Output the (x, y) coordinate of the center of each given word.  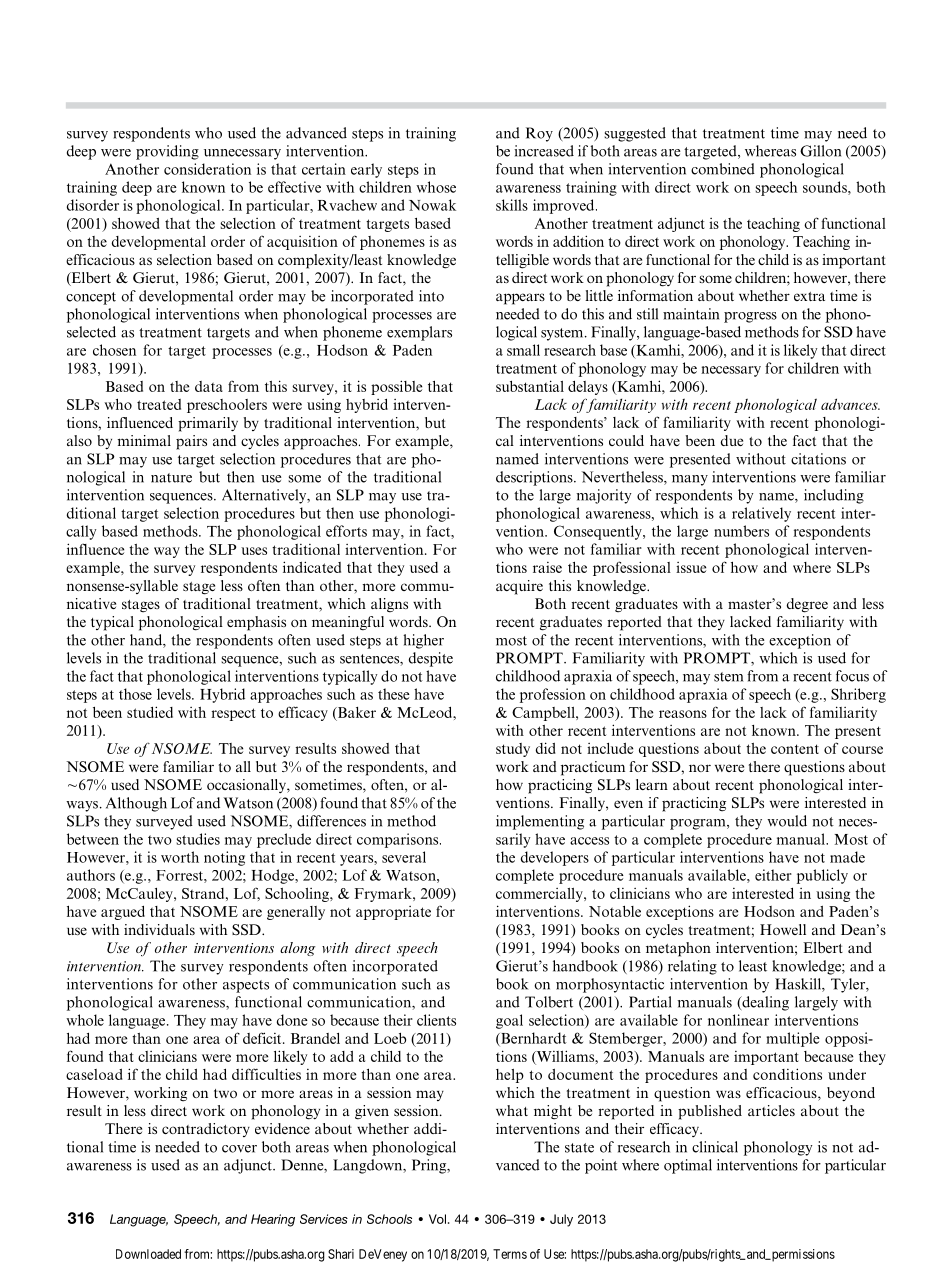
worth (180, 857)
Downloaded (148, 1254)
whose (436, 187)
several (404, 857)
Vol (437, 1219)
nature (171, 478)
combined (723, 169)
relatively (761, 514)
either (773, 875)
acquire (519, 587)
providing (167, 152)
